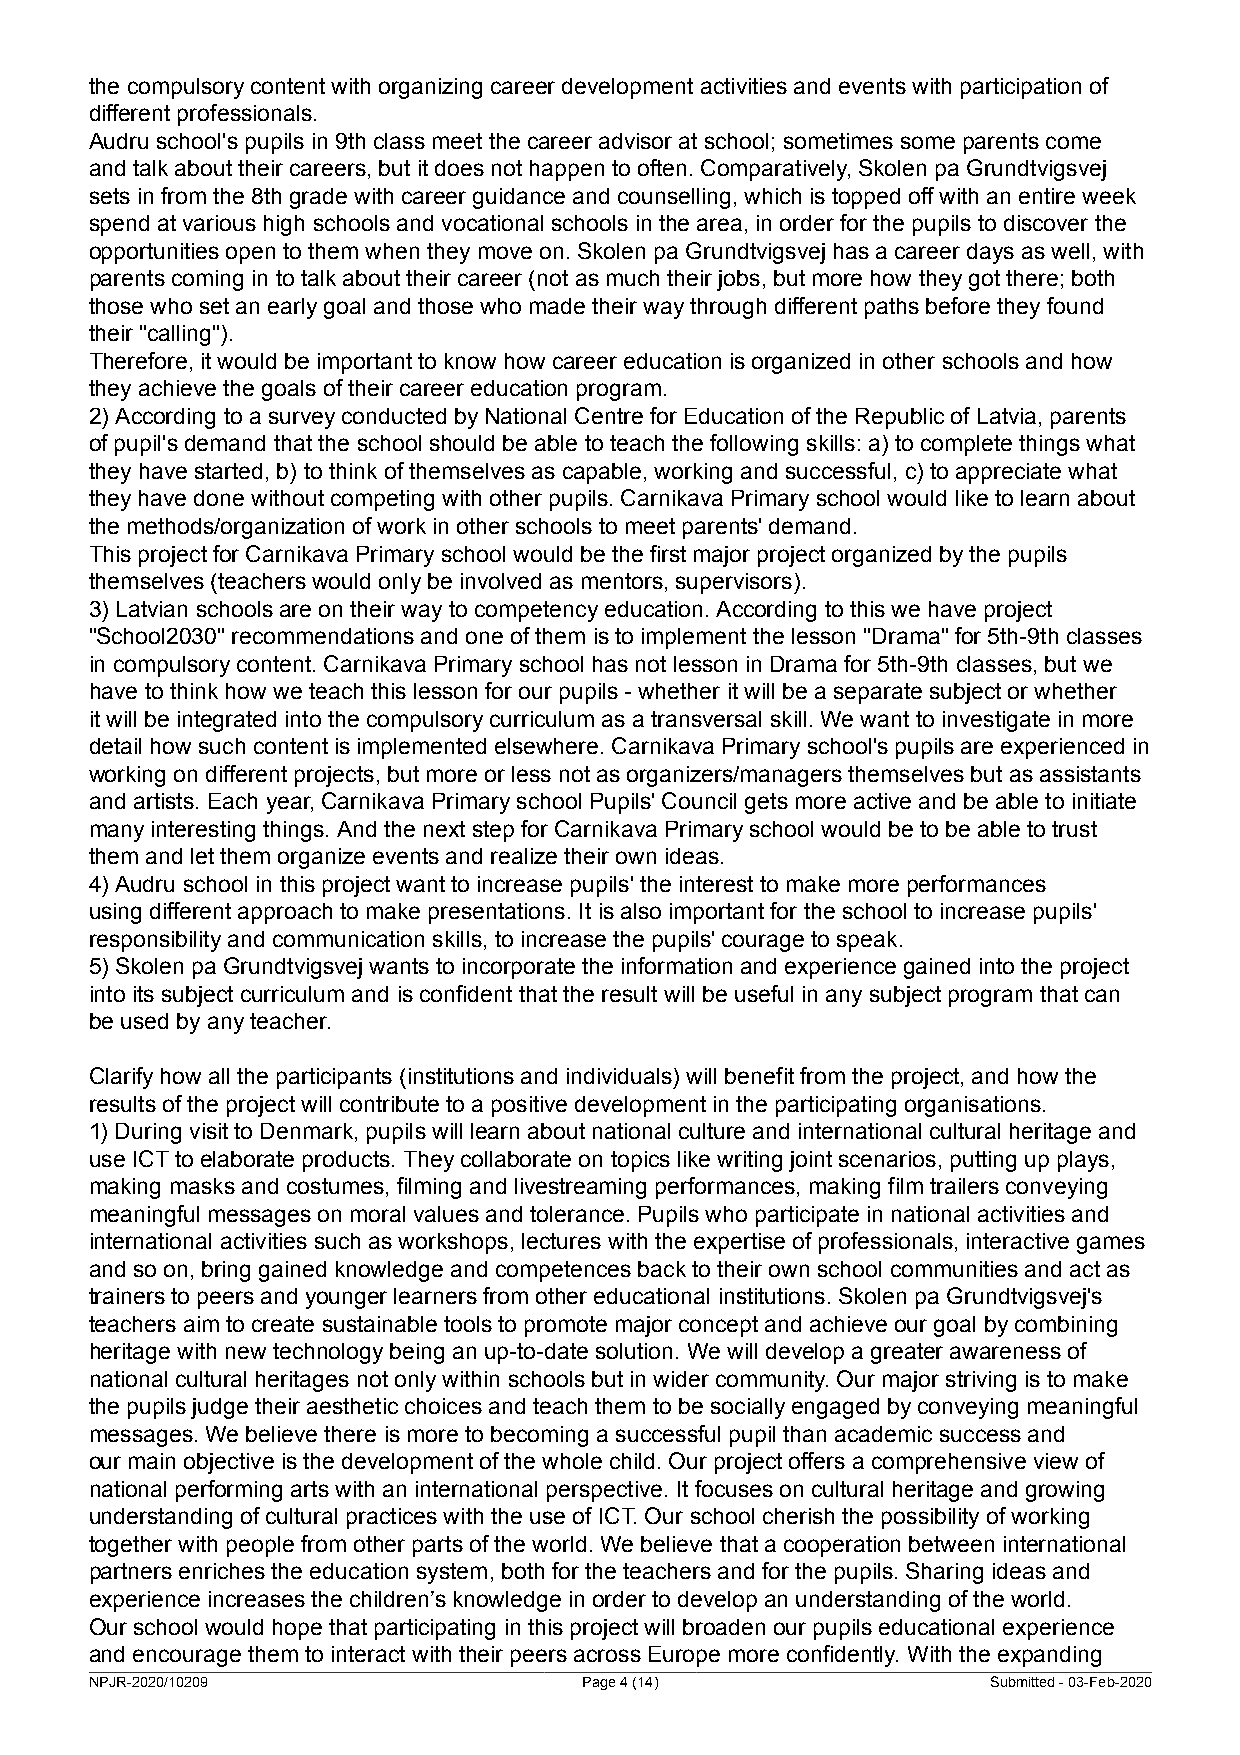  What do you see at coordinates (285, 913) in the screenshot?
I see `approach` at bounding box center [285, 913].
